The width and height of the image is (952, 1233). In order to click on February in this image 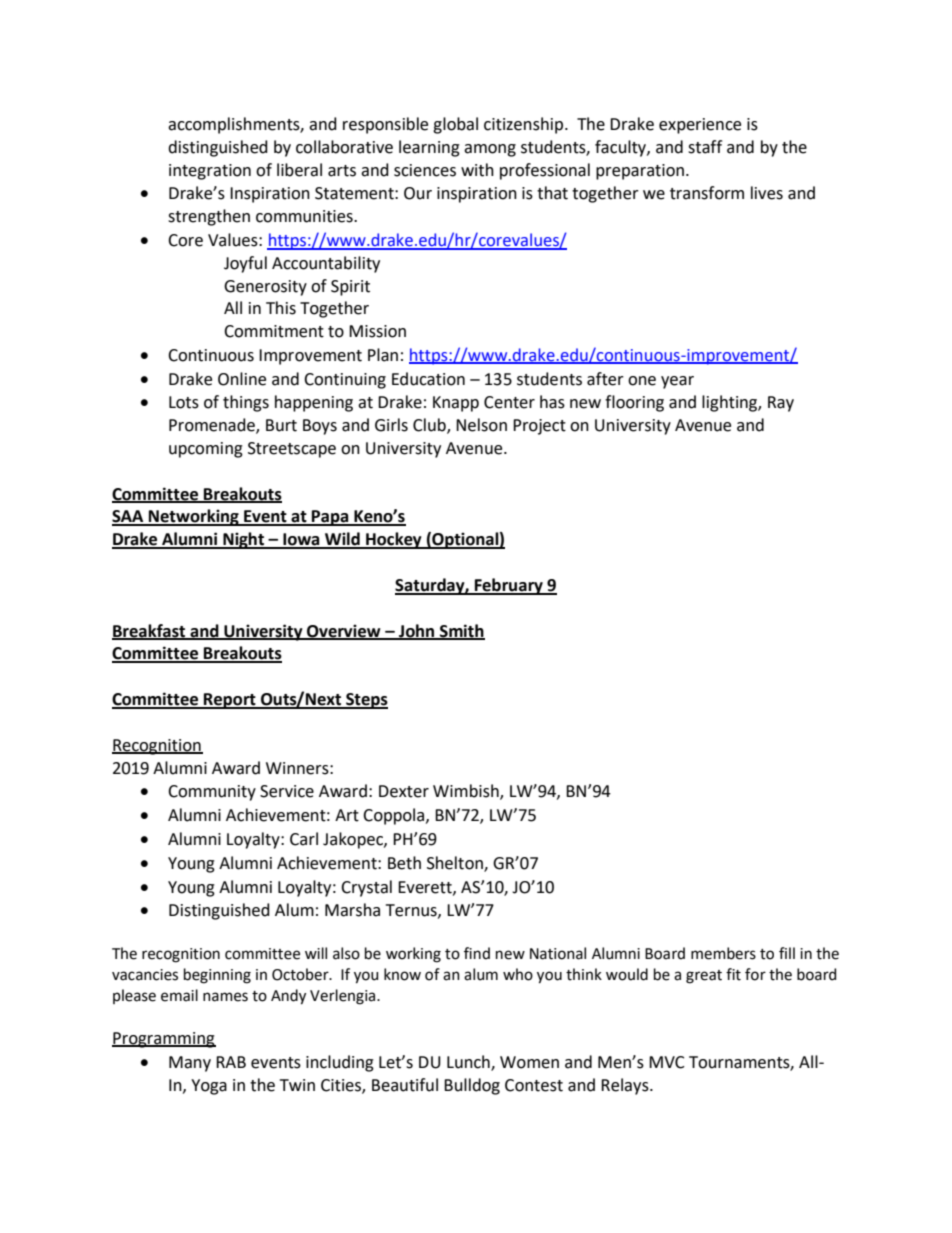, I will do `click(509, 586)`.
